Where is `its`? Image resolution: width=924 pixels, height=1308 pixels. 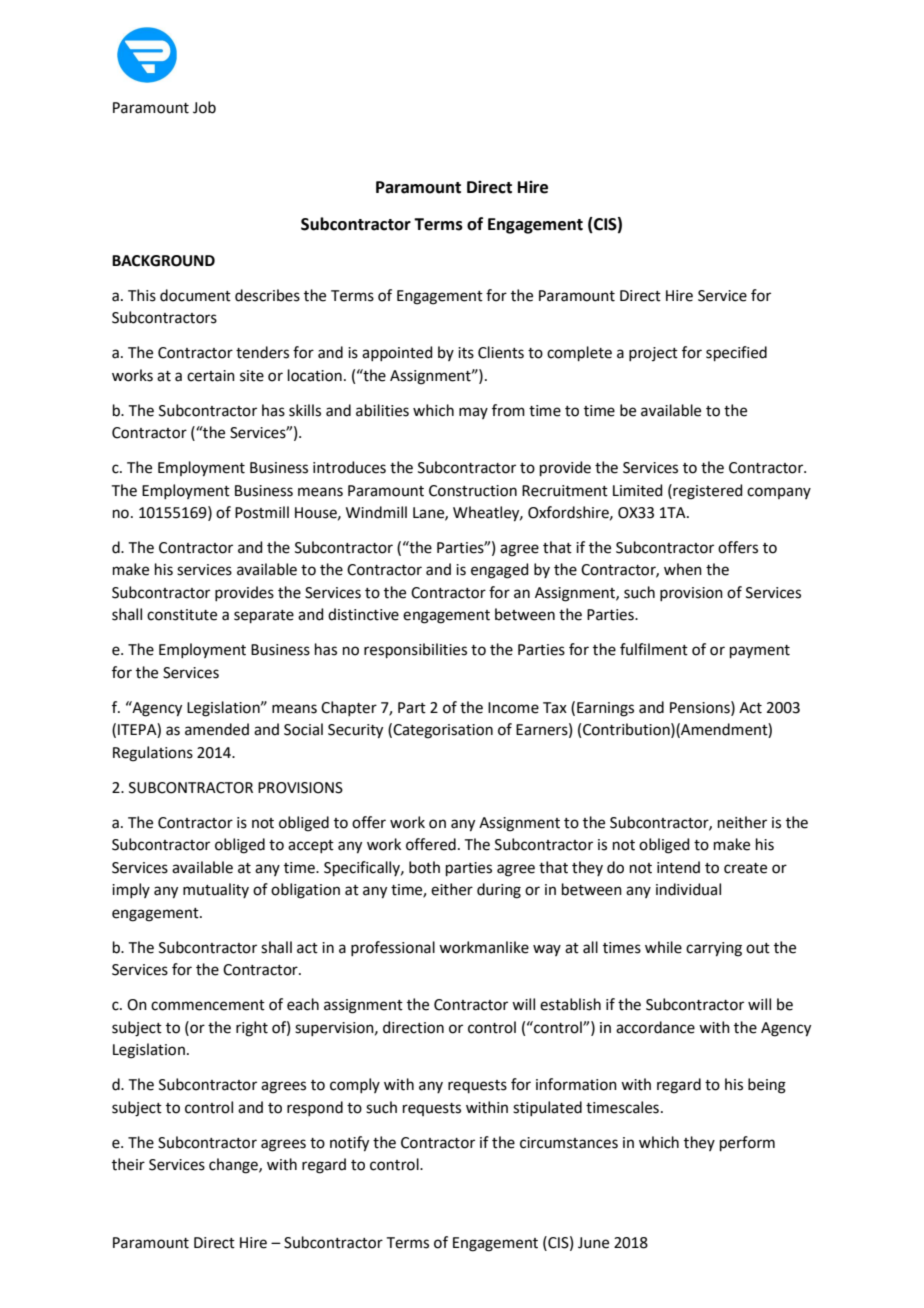
its is located at coordinates (466, 353).
